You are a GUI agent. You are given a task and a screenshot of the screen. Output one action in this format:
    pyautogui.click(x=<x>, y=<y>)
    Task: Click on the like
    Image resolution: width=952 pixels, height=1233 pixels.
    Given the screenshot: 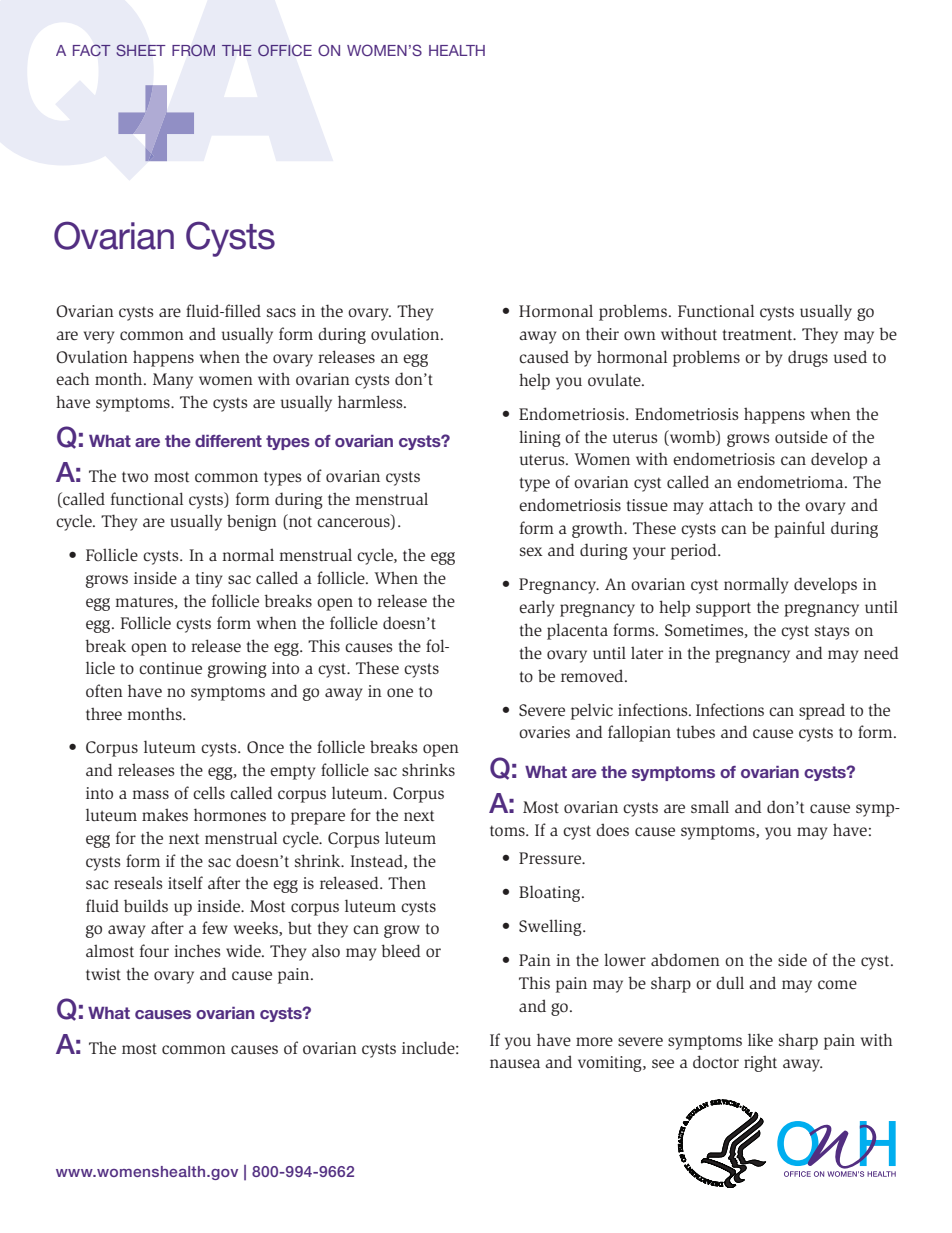 What is the action you would take?
    pyautogui.click(x=760, y=1039)
